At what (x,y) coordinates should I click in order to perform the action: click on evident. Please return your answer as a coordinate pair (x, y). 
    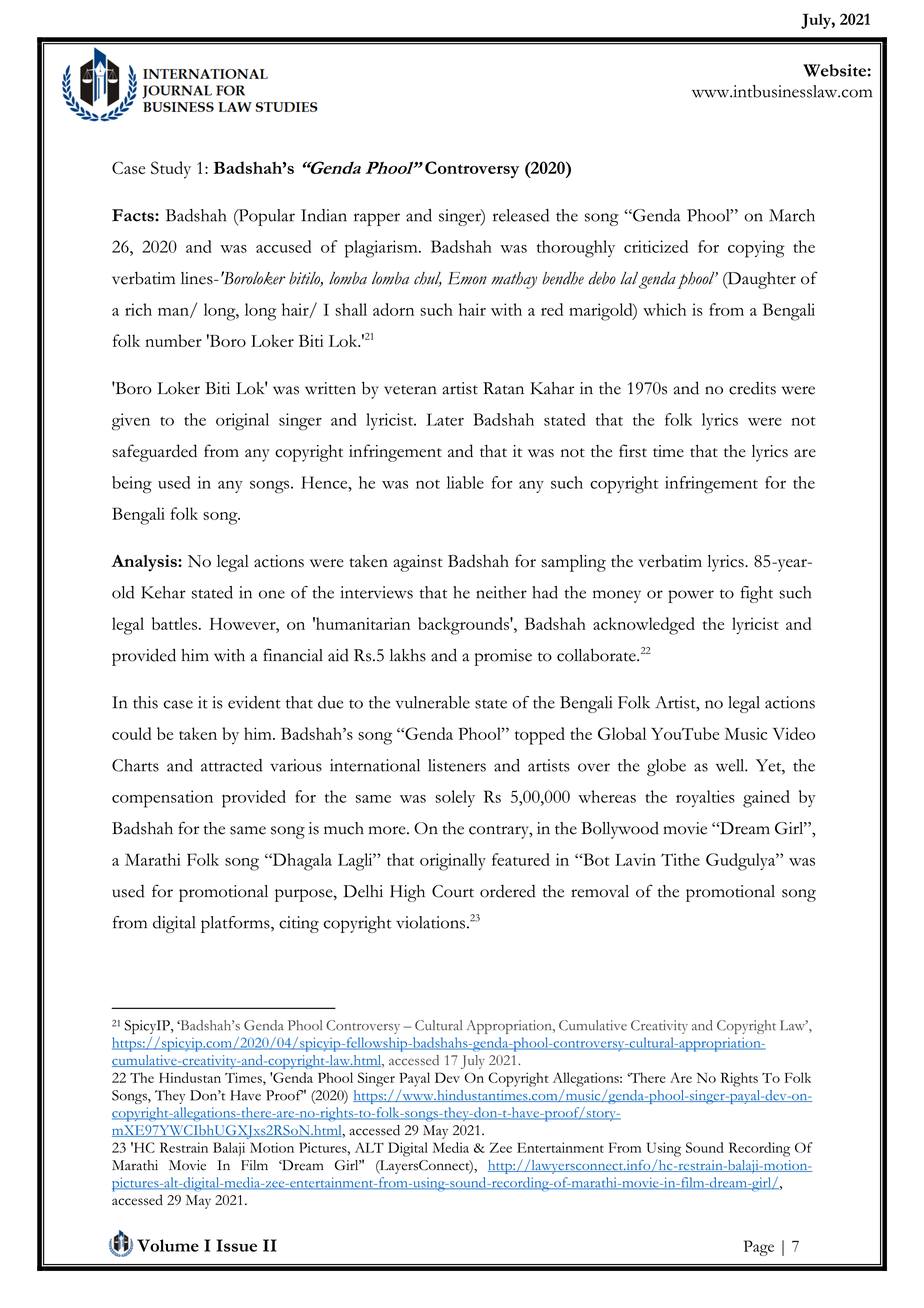
    Looking at the image, I should click on (254, 702).
